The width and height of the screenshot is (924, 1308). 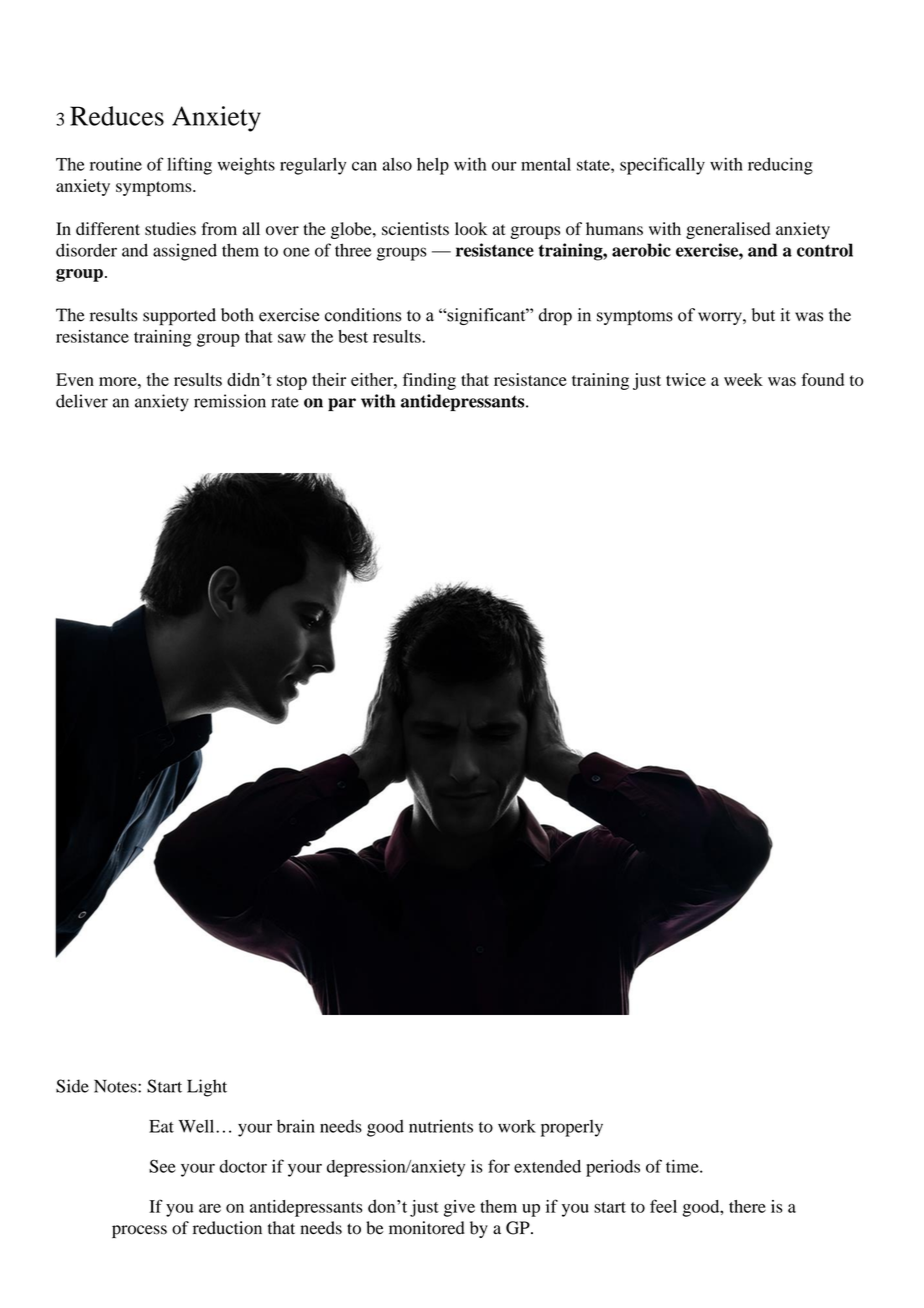 What do you see at coordinates (162, 1166) in the screenshot?
I see `See` at bounding box center [162, 1166].
